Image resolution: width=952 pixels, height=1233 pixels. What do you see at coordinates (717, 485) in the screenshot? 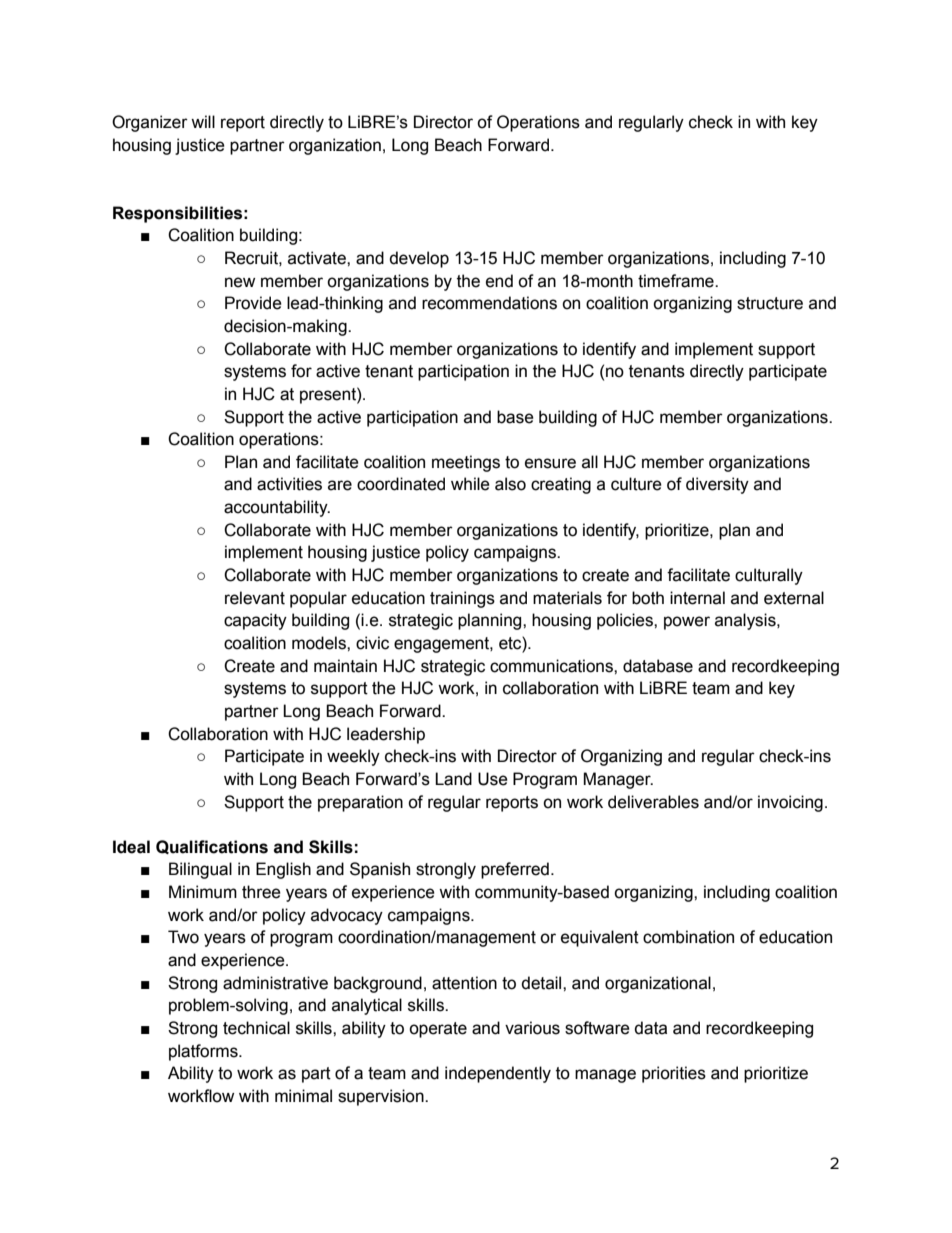
I see `diversity` at bounding box center [717, 485].
